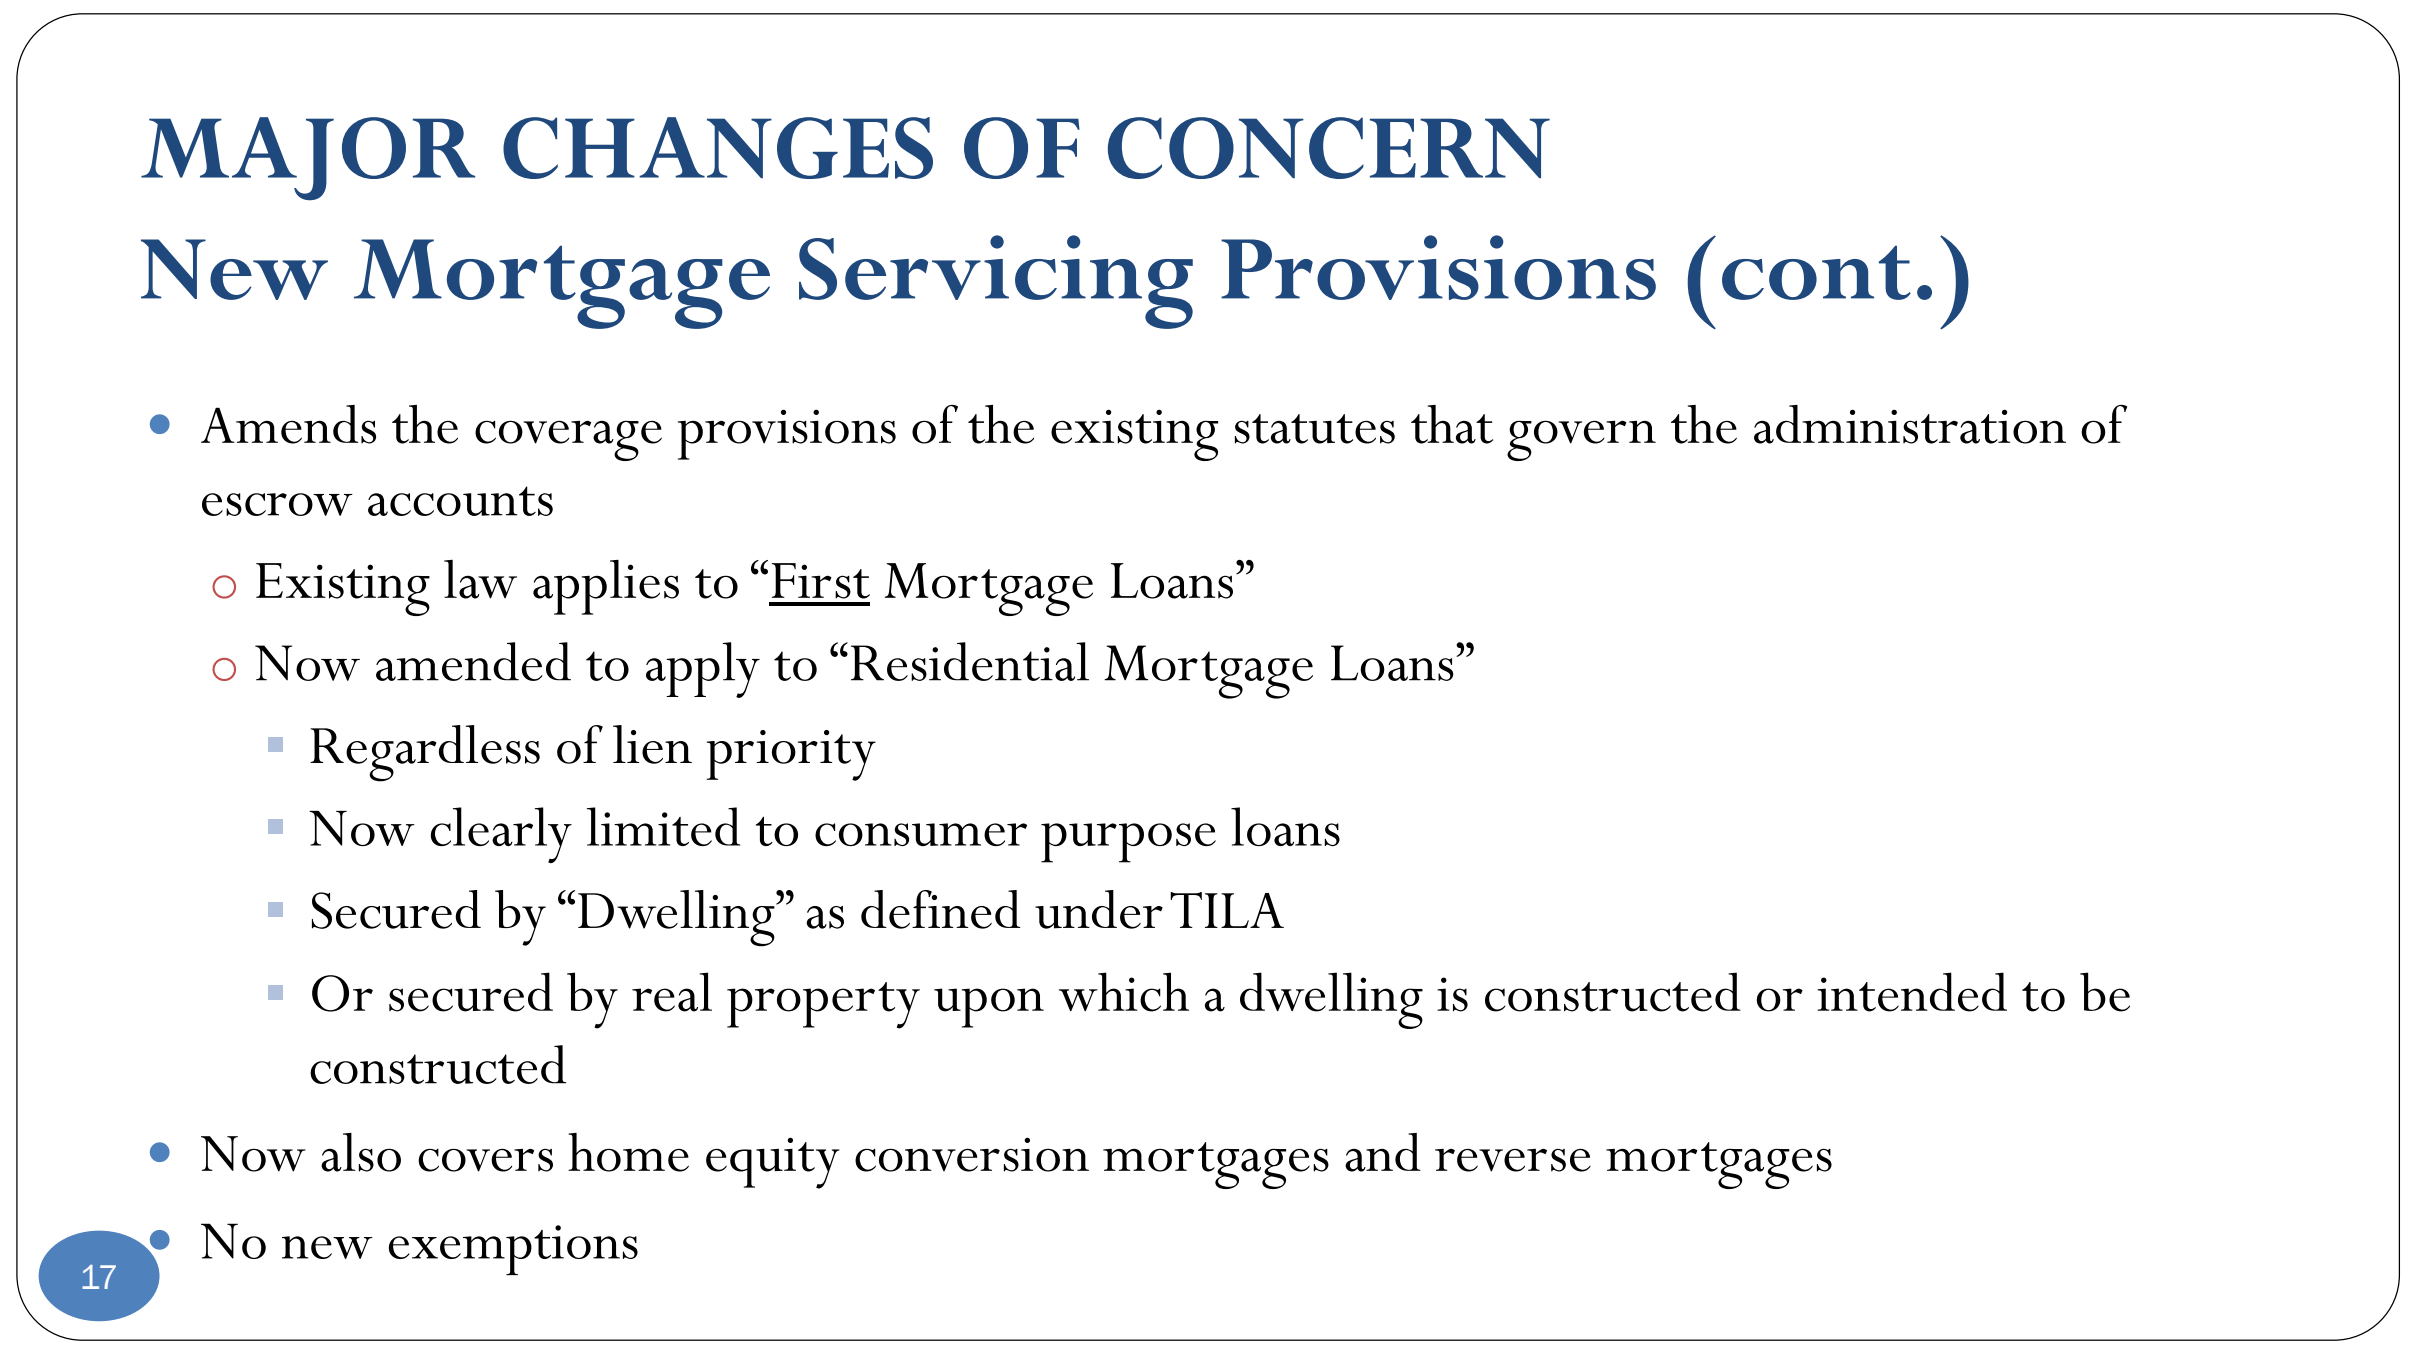  Describe the element at coordinates (672, 992) in the screenshot. I see `real` at that location.
